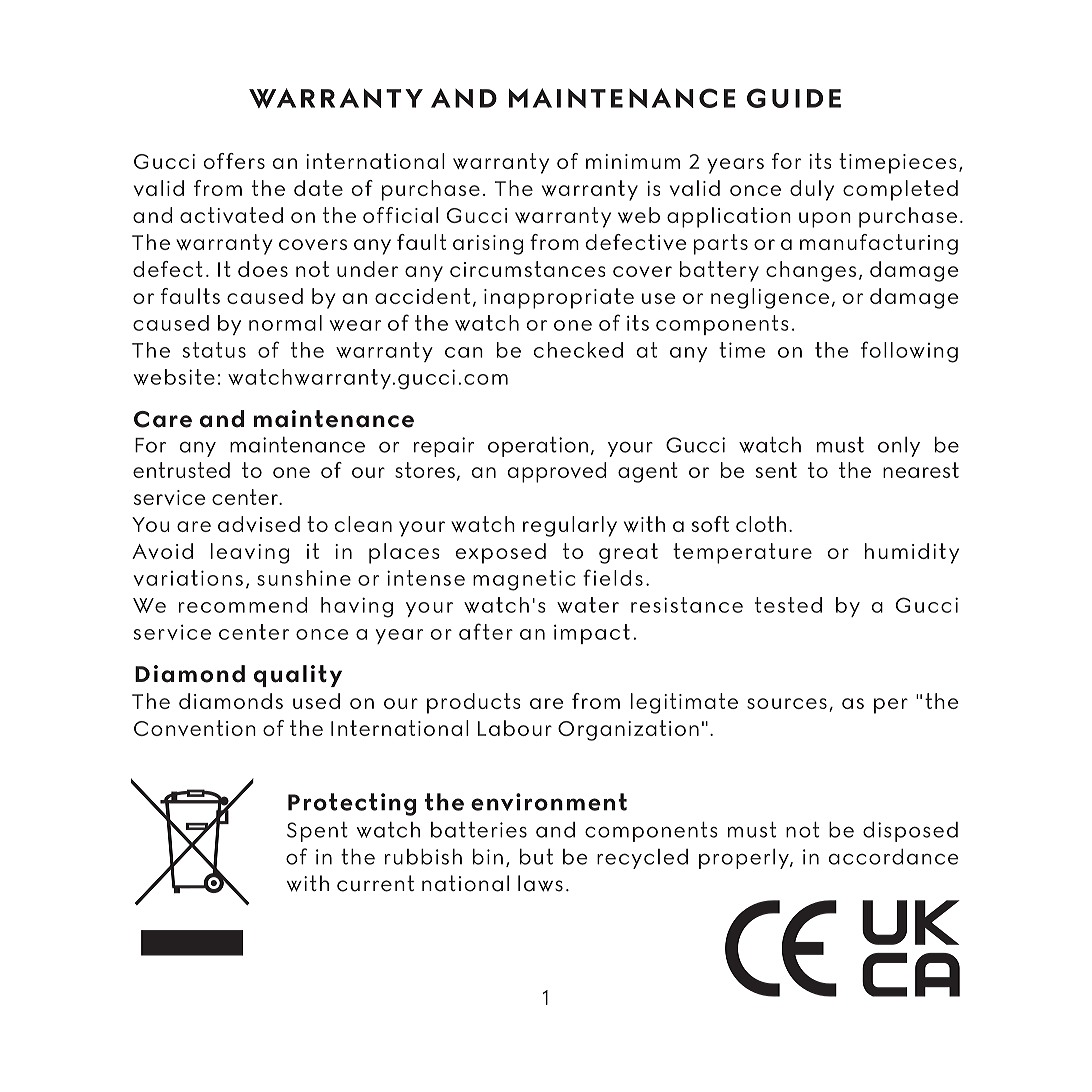 The width and height of the screenshot is (1092, 1092). Describe the element at coordinates (317, 832) in the screenshot. I see `Spent` at that location.
